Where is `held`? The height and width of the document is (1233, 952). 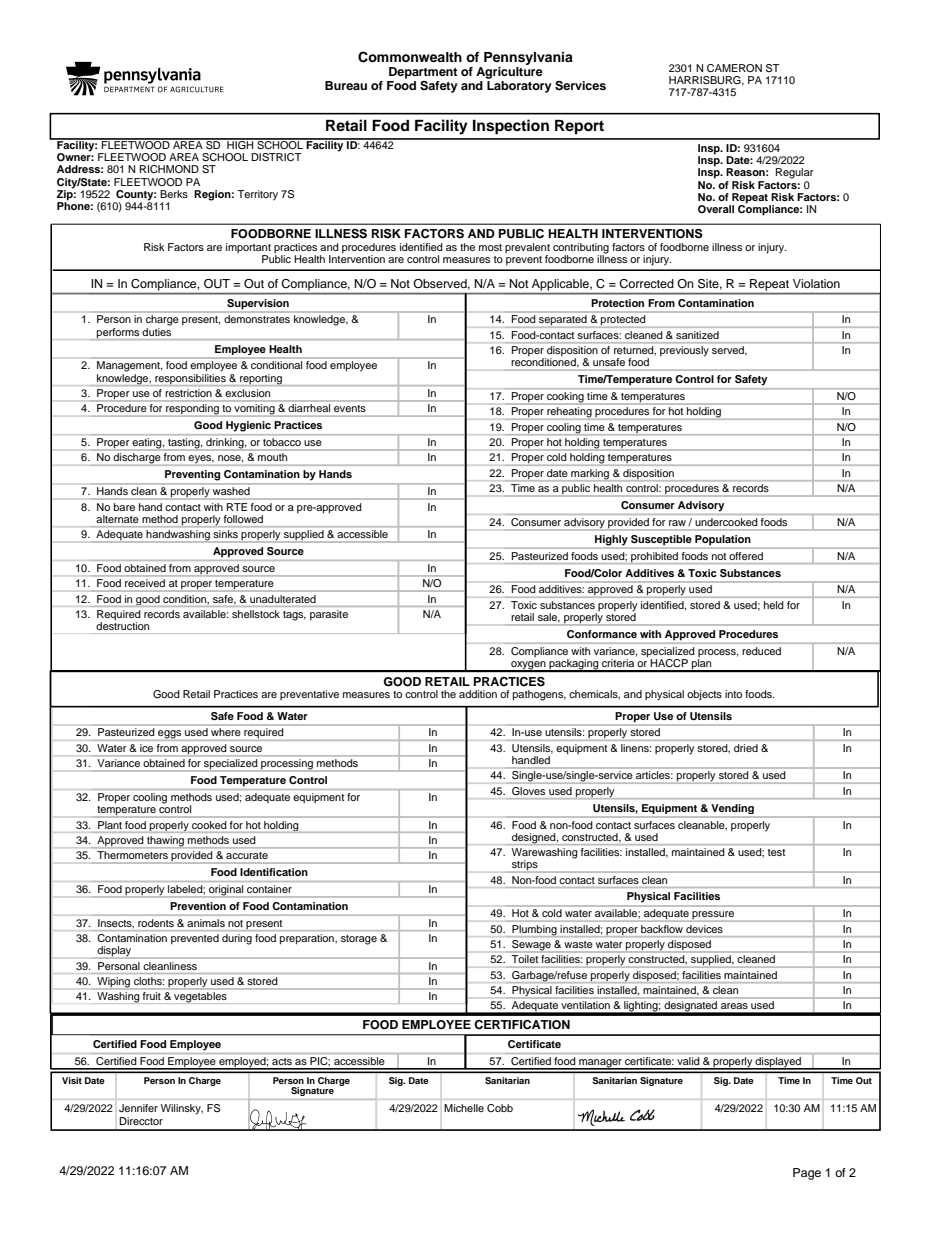 held is located at coordinates (773, 605).
